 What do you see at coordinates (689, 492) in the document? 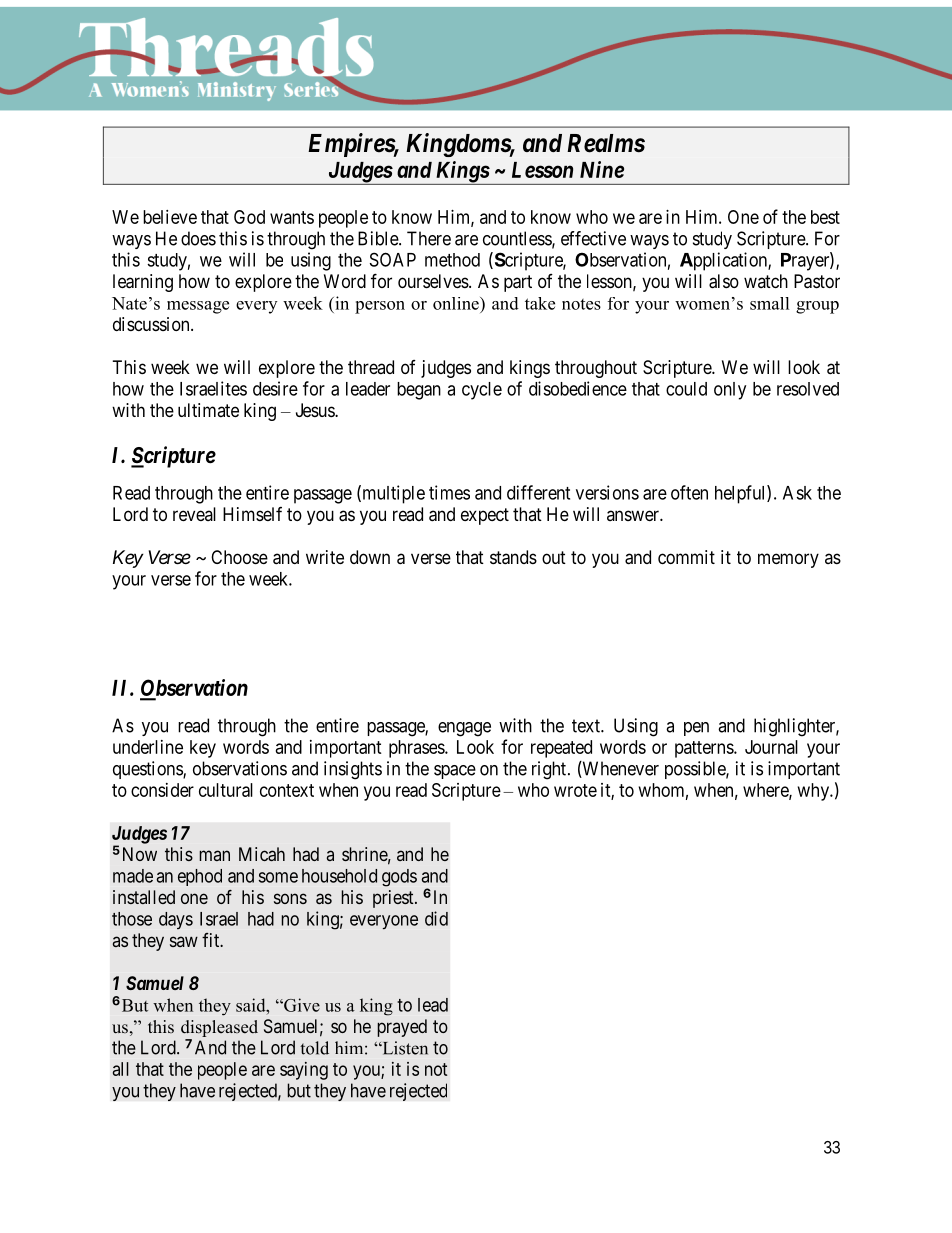
I see `often` at bounding box center [689, 492].
